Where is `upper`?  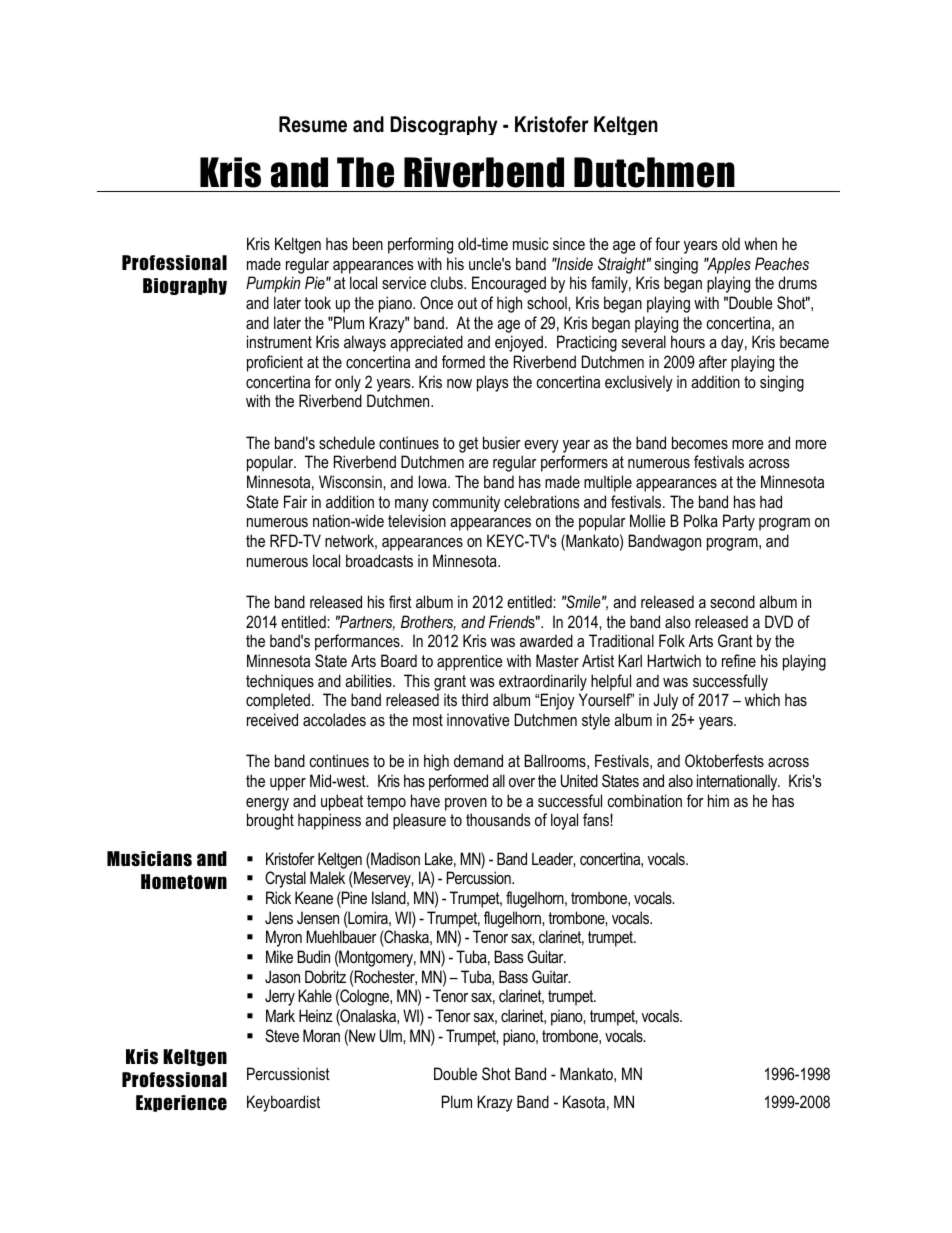
upper is located at coordinates (288, 784).
